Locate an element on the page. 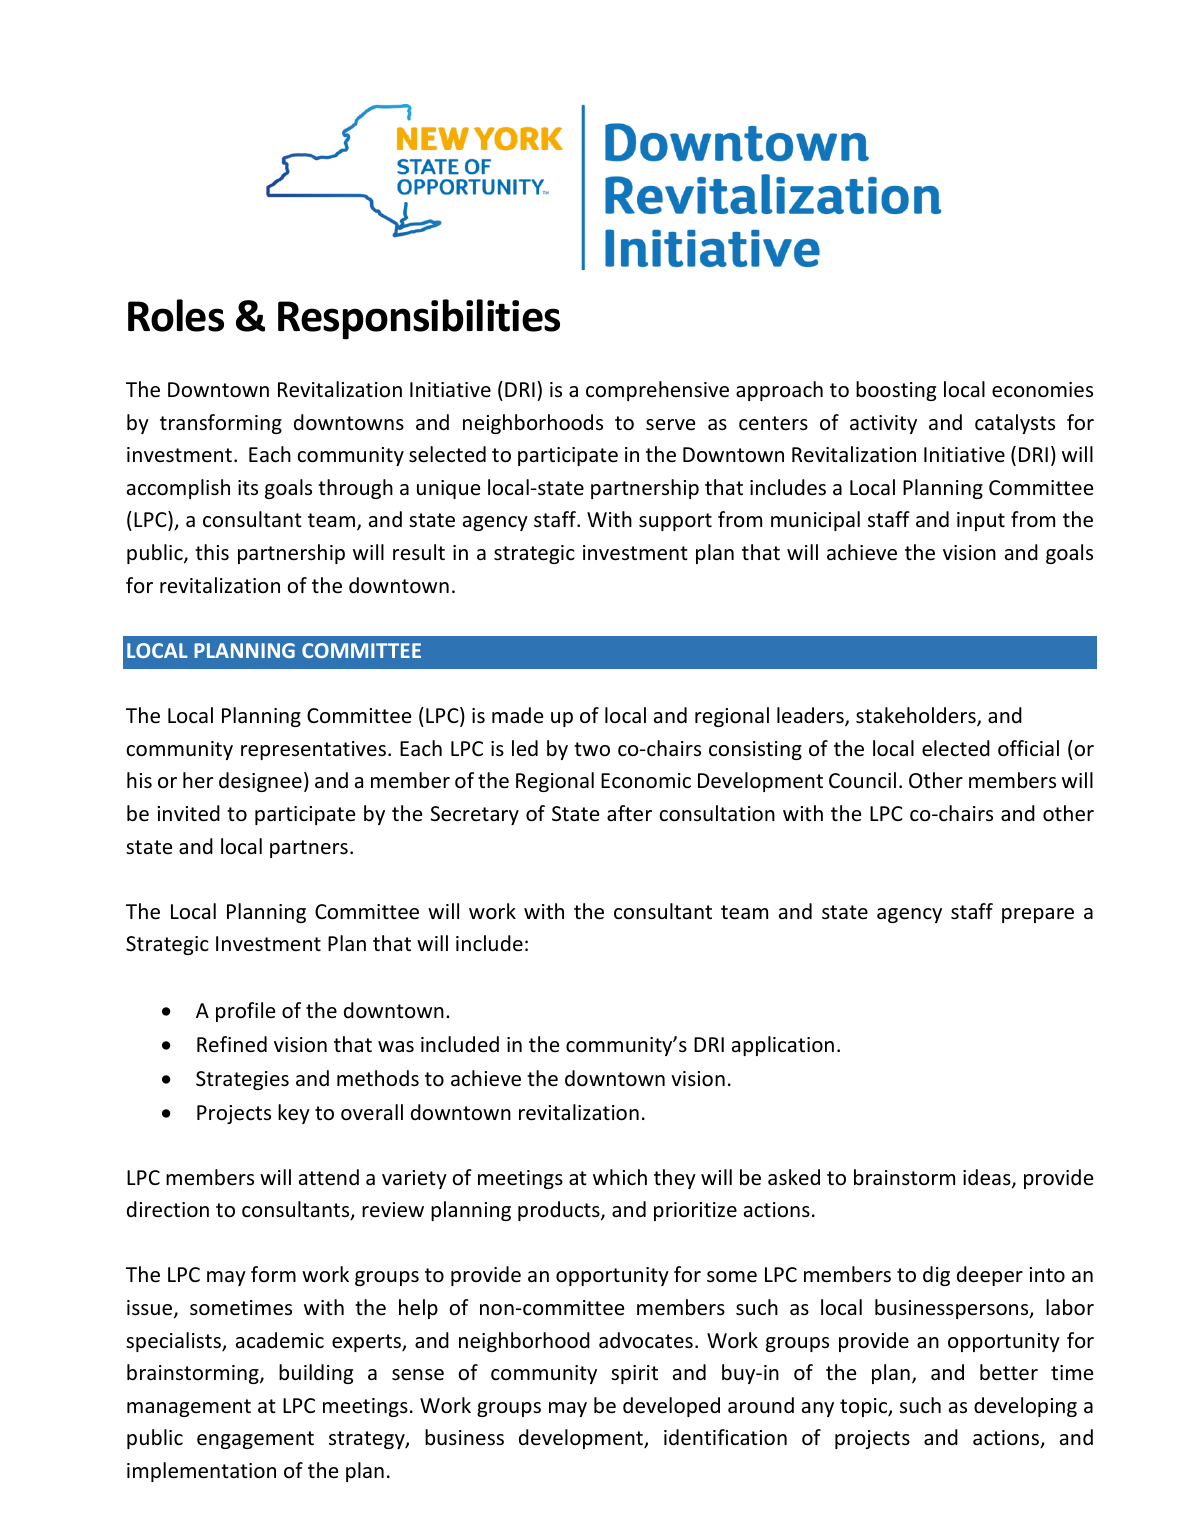 Image resolution: width=1185 pixels, height=1533 pixels. Roles is located at coordinates (176, 315).
